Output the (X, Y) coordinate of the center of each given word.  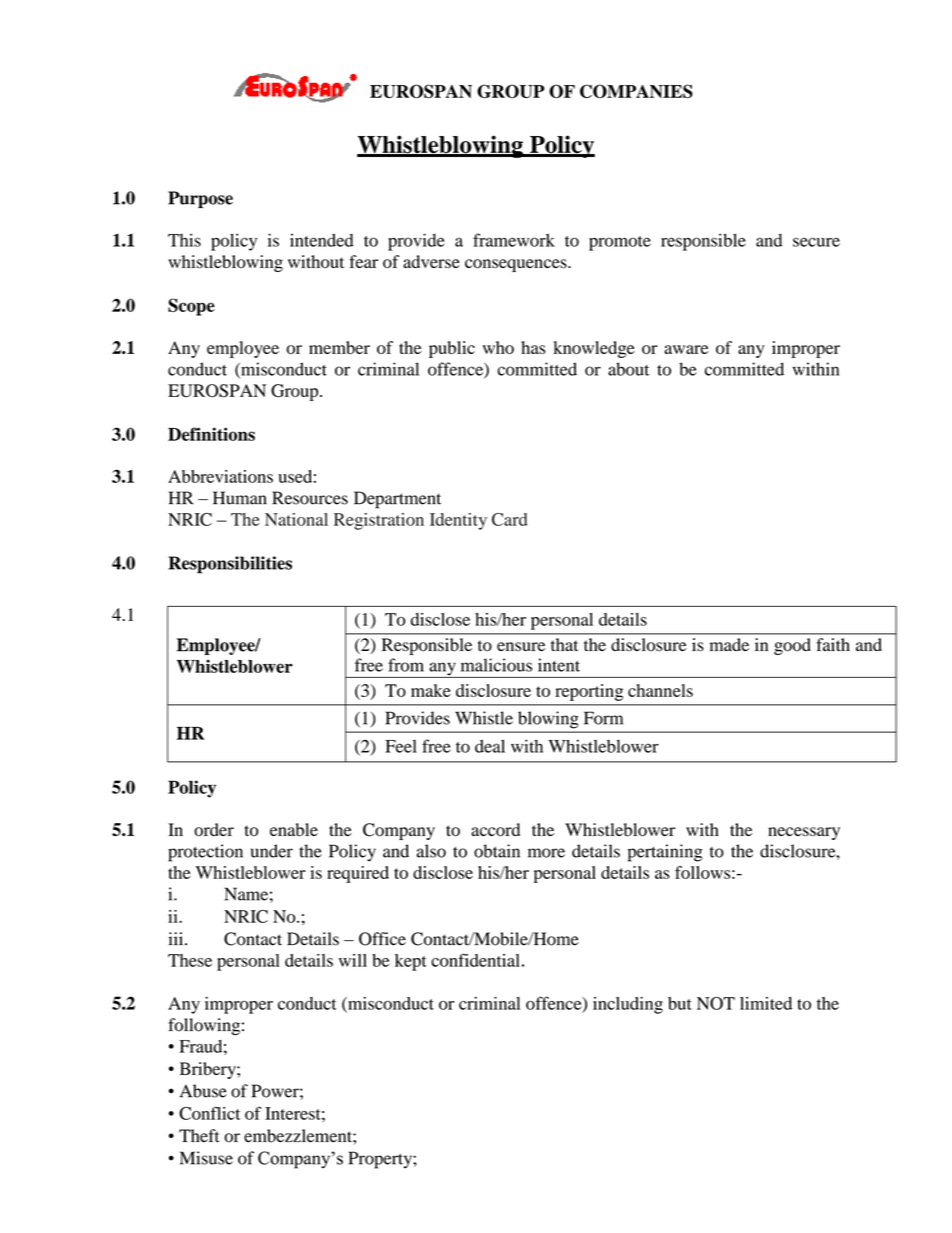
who (498, 347)
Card (510, 519)
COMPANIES (636, 91)
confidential (475, 960)
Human (240, 498)
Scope (191, 307)
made (729, 644)
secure (816, 242)
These (190, 960)
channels (660, 690)
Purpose (200, 199)
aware (686, 349)
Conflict (209, 1113)
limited (766, 1003)
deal (490, 746)
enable (294, 830)
